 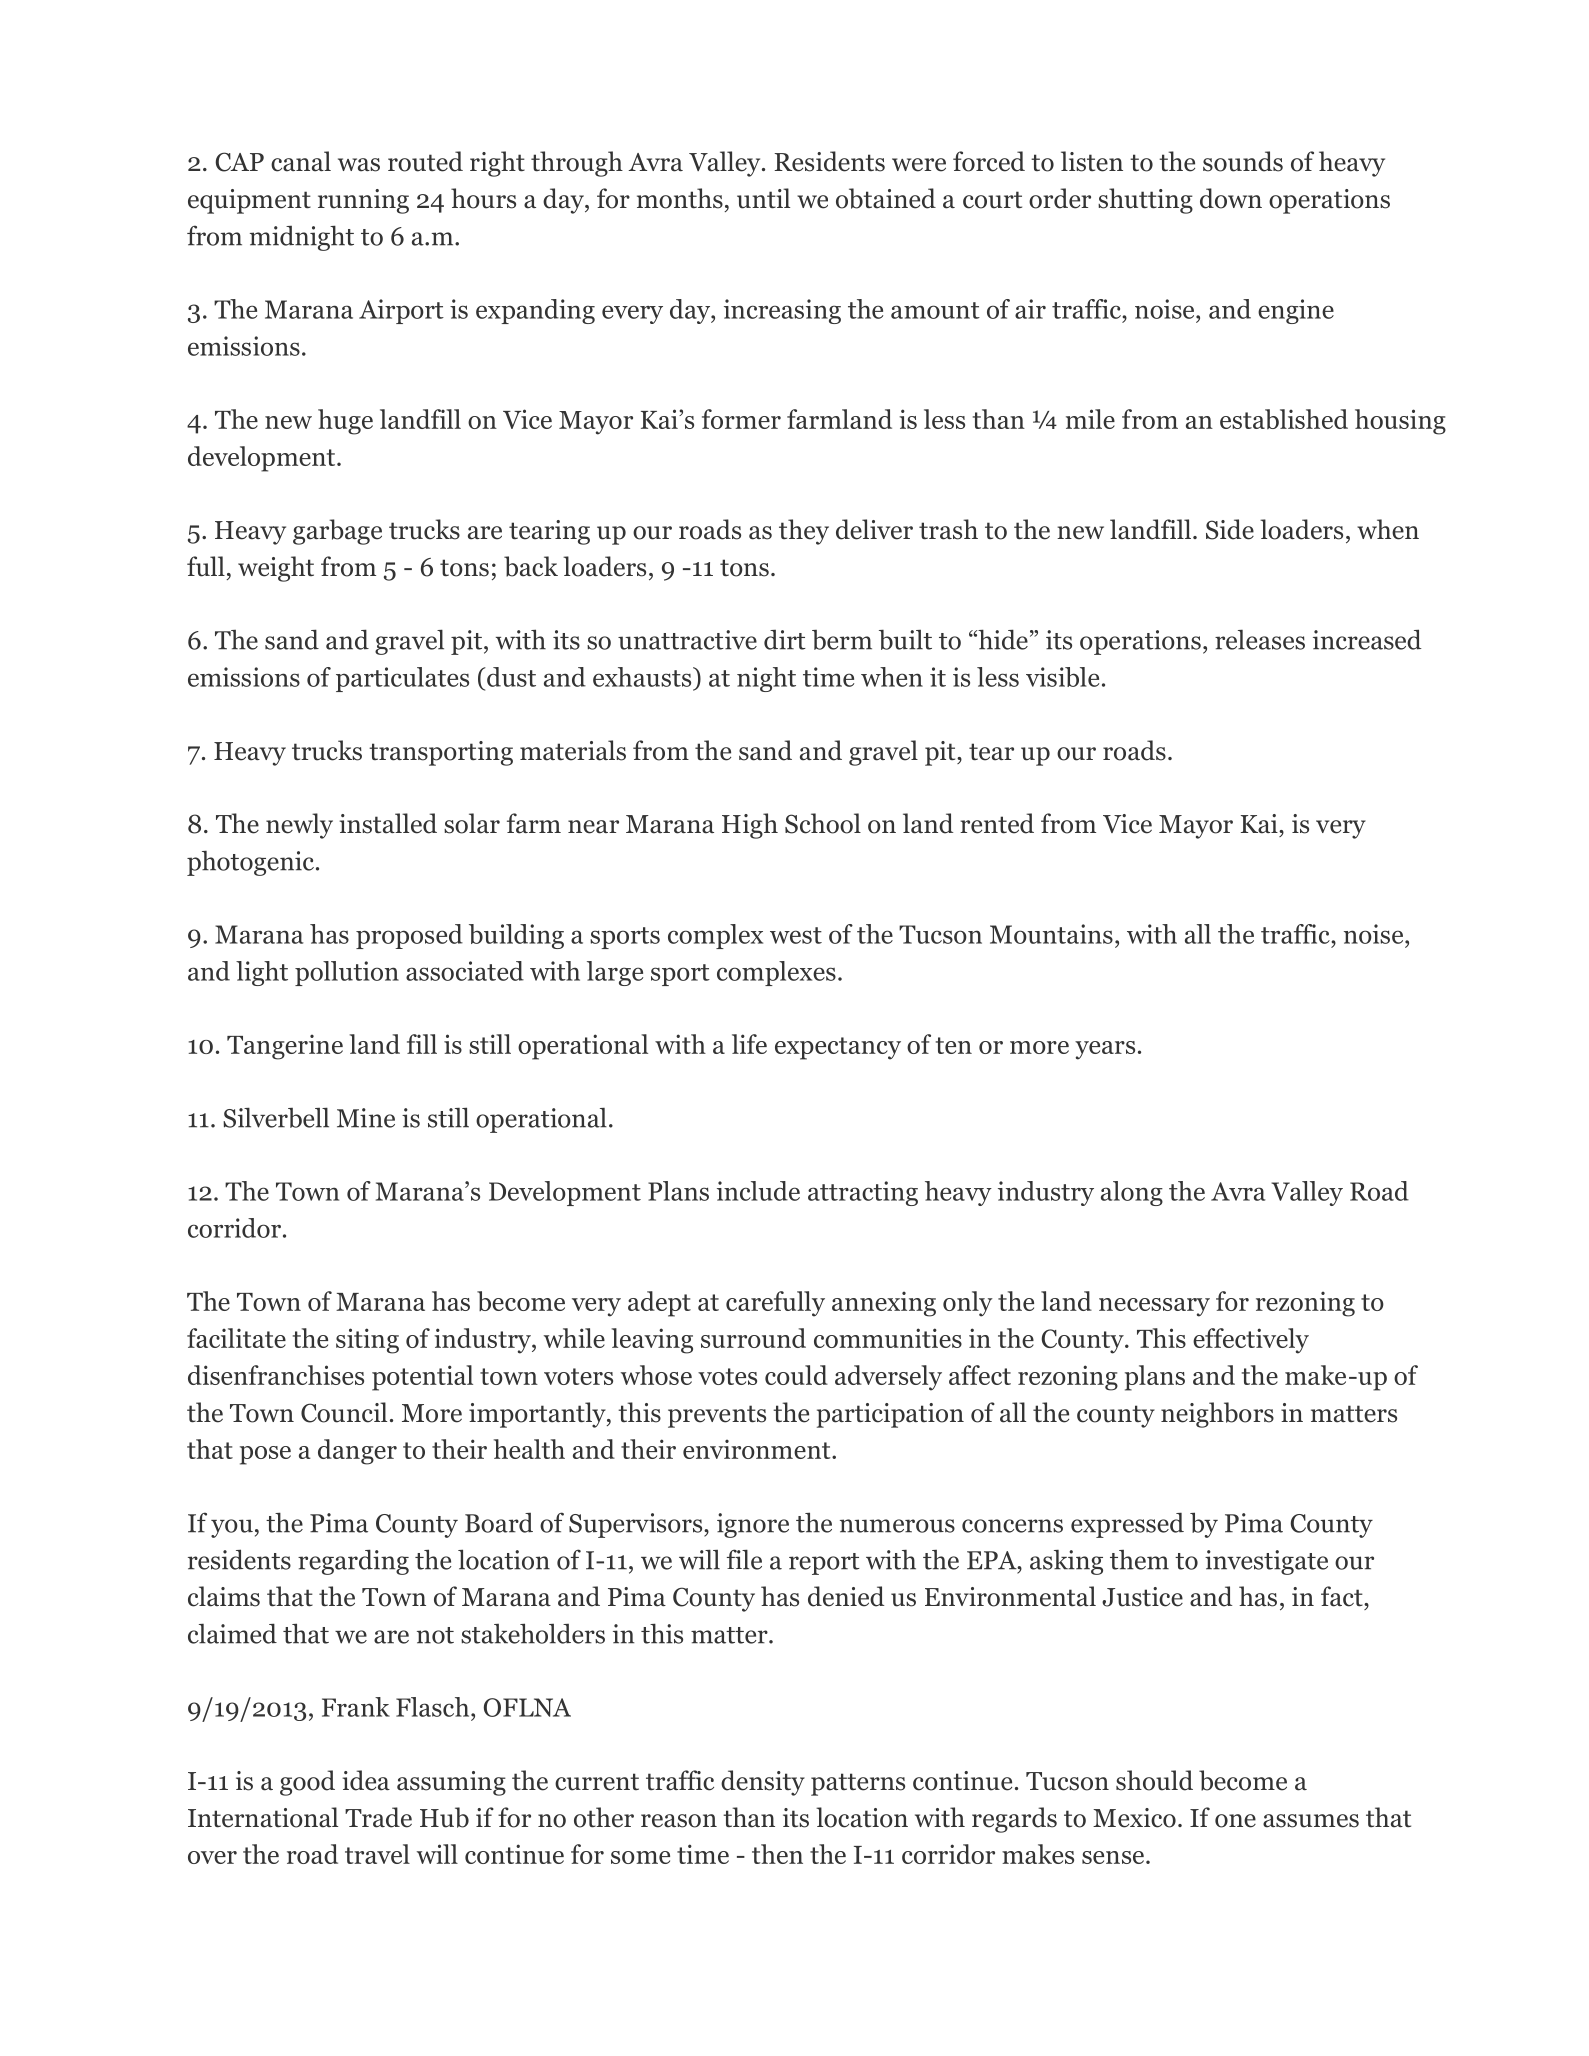 I want to click on Trade, so click(x=378, y=1817).
